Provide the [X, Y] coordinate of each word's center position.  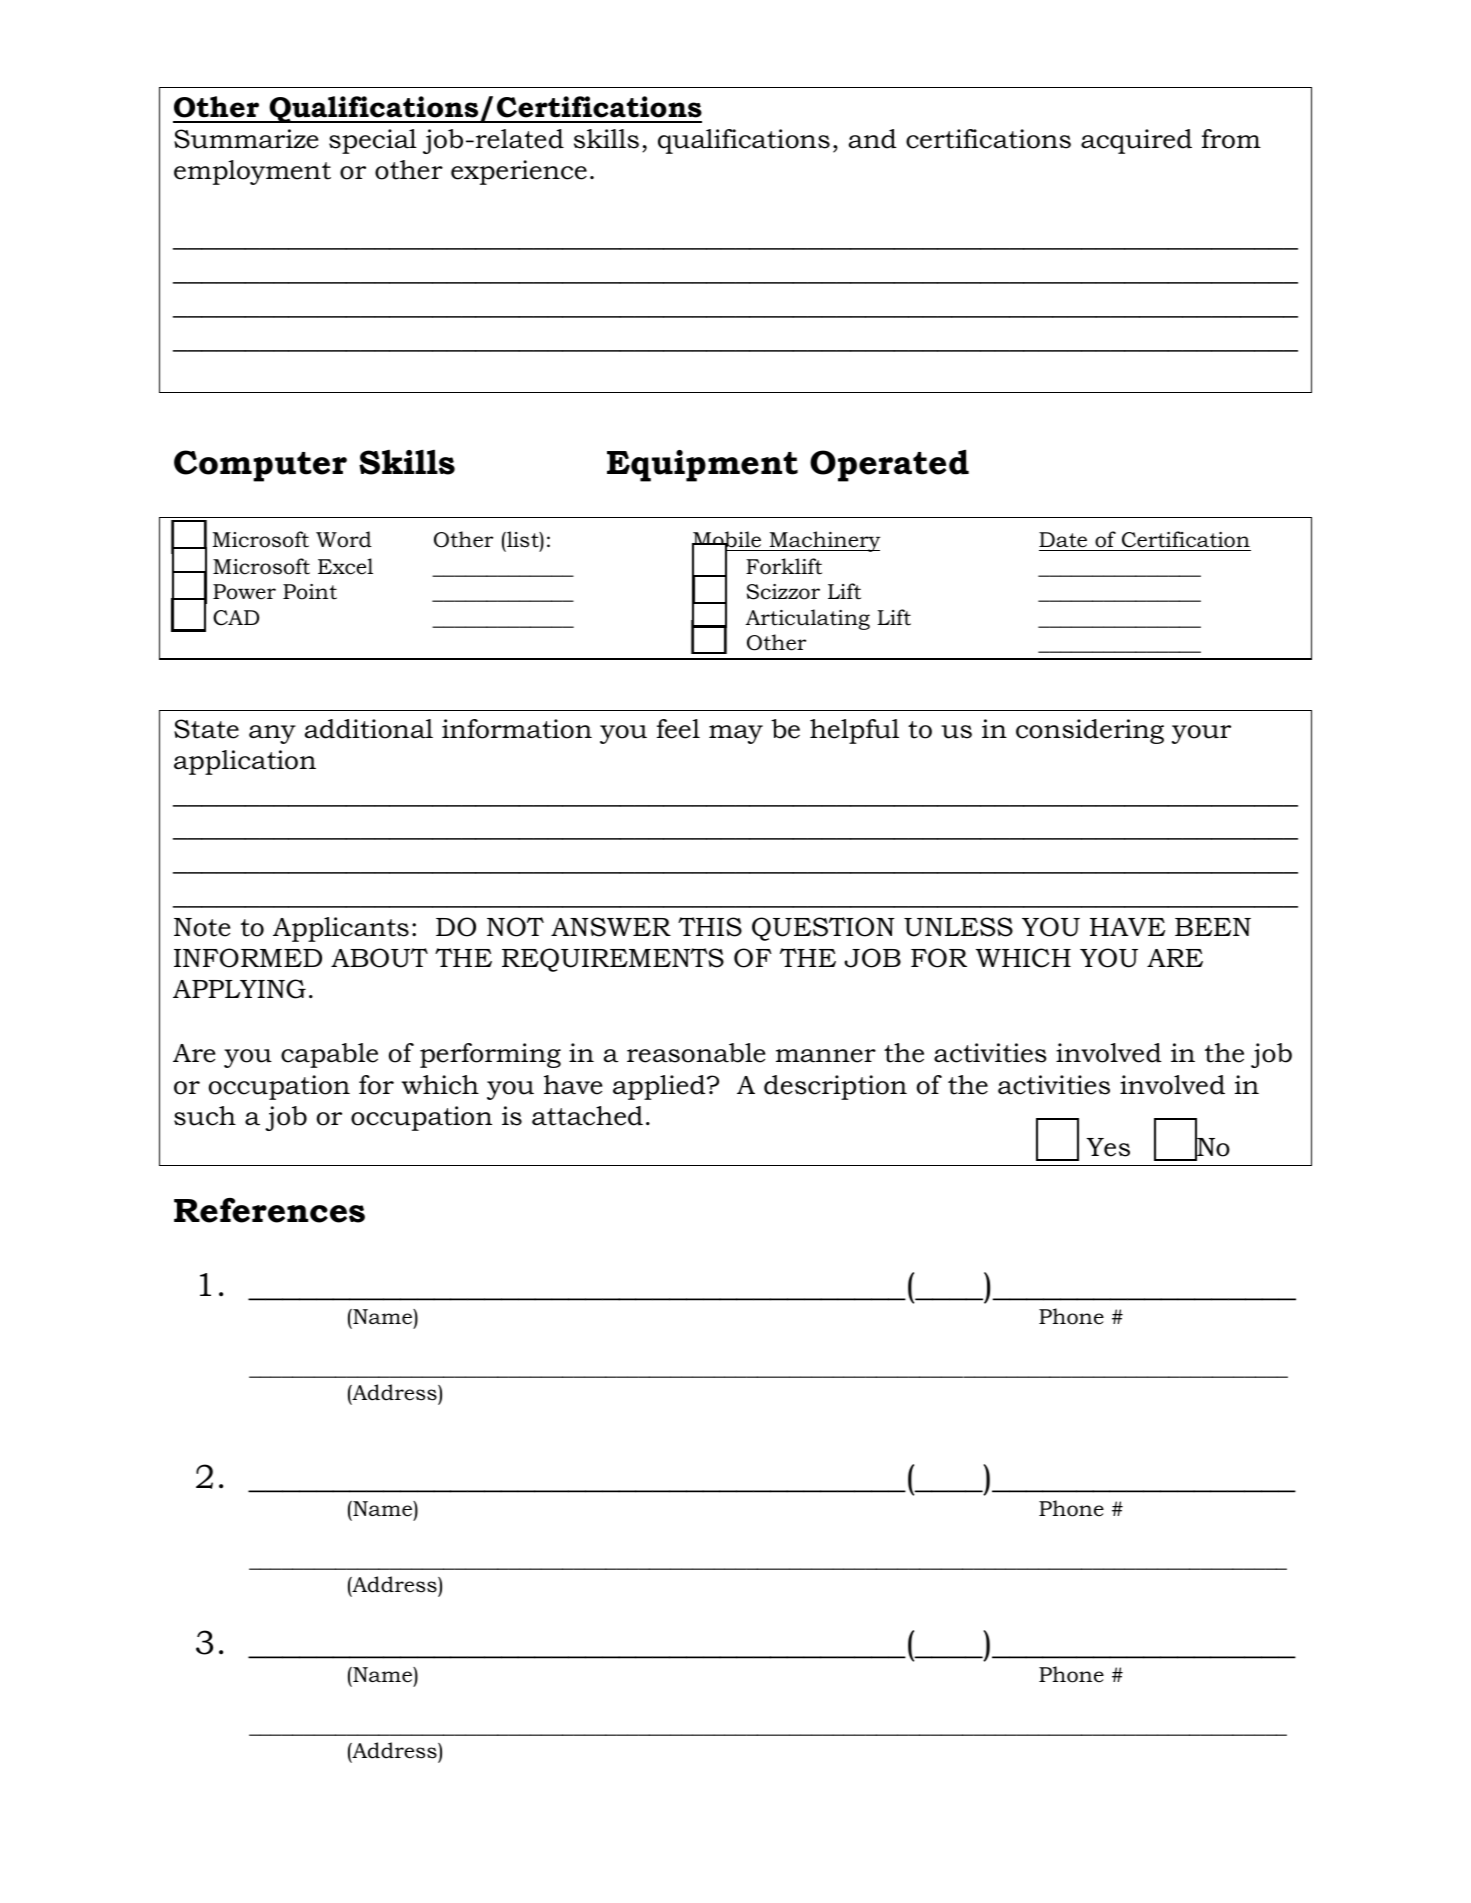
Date [1063, 540]
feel [678, 729]
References [269, 1210]
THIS [710, 927]
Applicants [341, 929]
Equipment [702, 466]
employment [252, 172]
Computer [260, 466]
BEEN [1213, 927]
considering [1090, 731]
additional [369, 729]
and [873, 139]
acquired [1136, 141]
